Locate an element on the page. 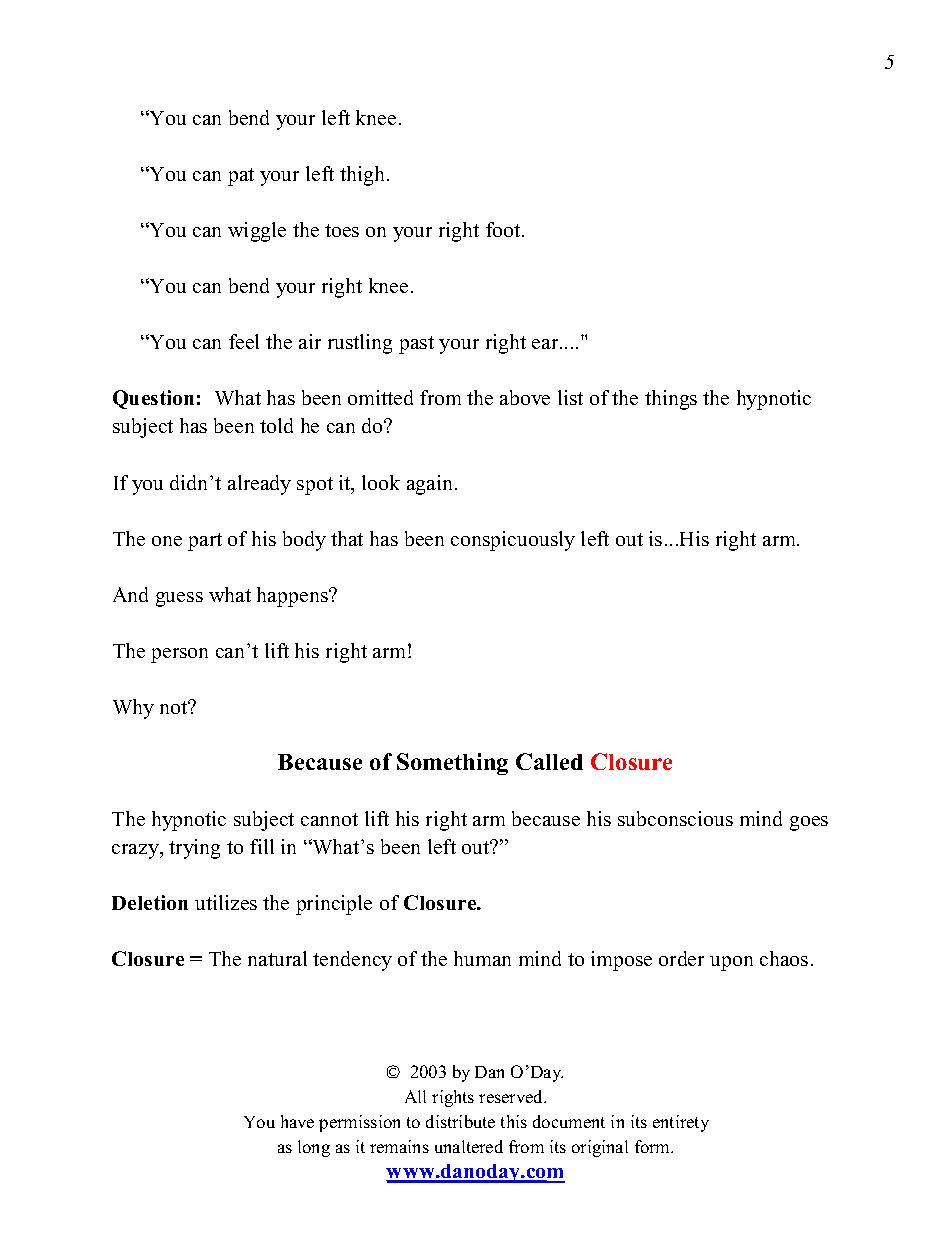  part is located at coordinates (205, 542).
